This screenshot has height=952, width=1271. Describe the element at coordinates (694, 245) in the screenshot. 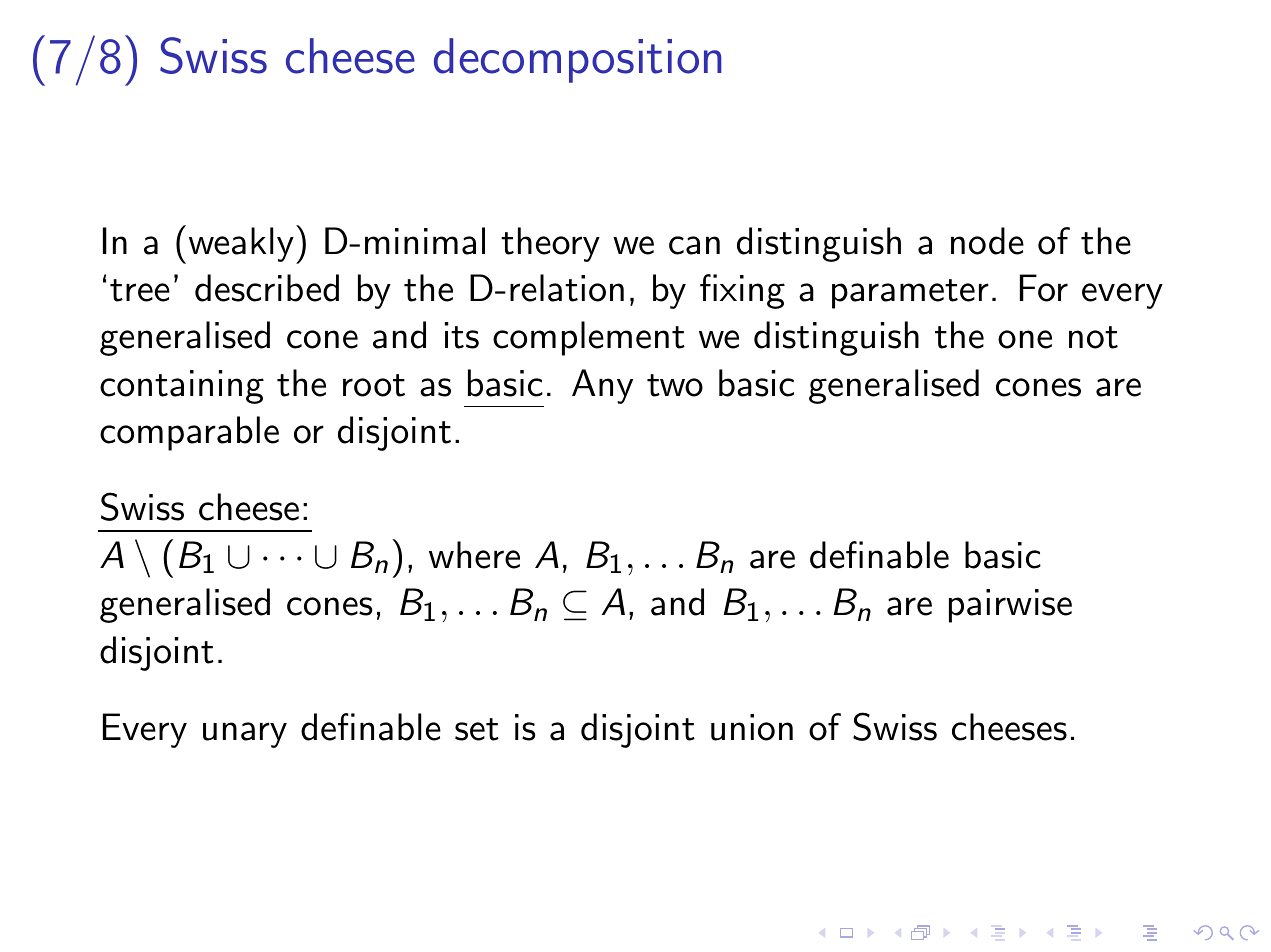

I see `can` at that location.
